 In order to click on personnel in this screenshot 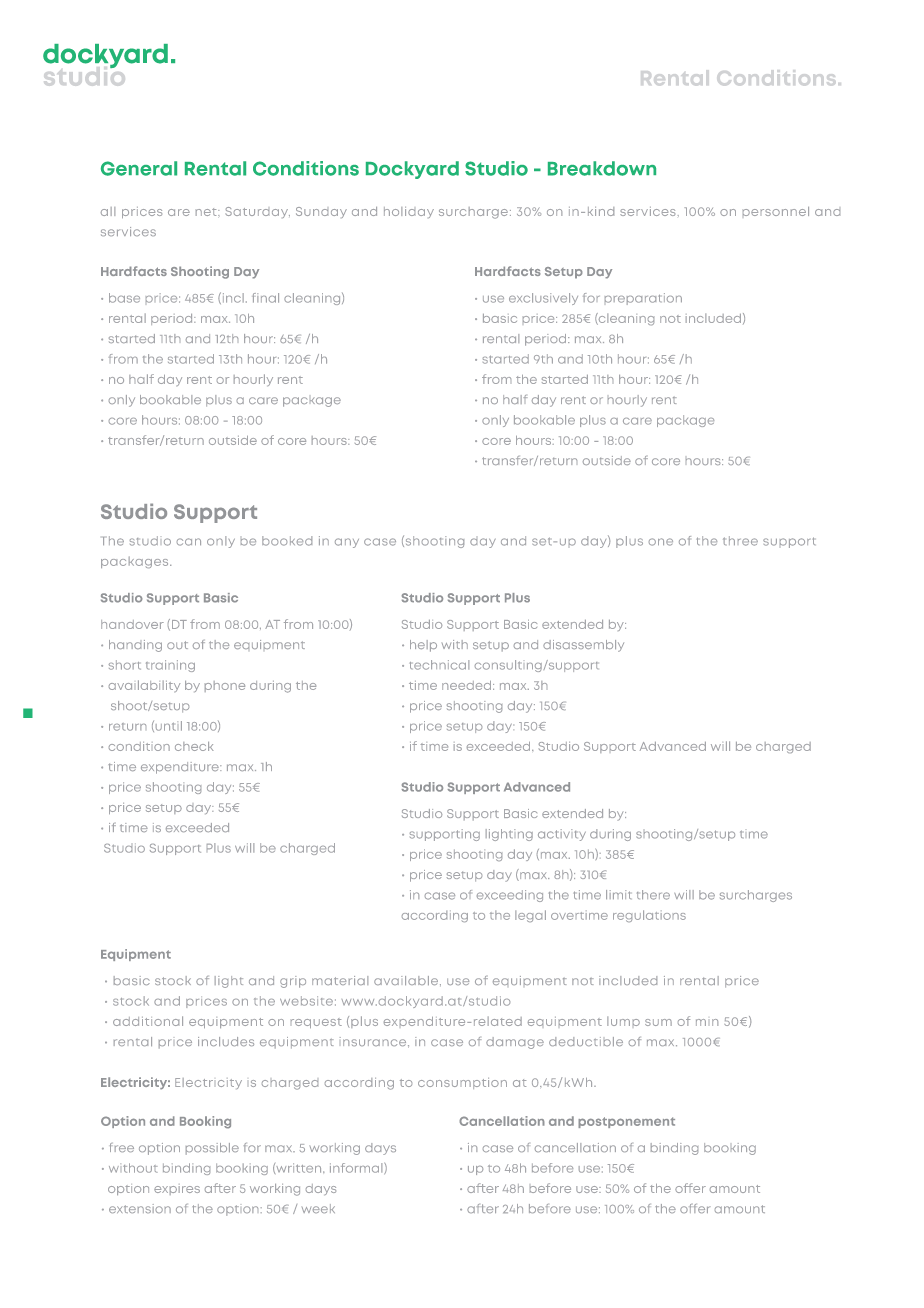, I will do `click(776, 211)`.
